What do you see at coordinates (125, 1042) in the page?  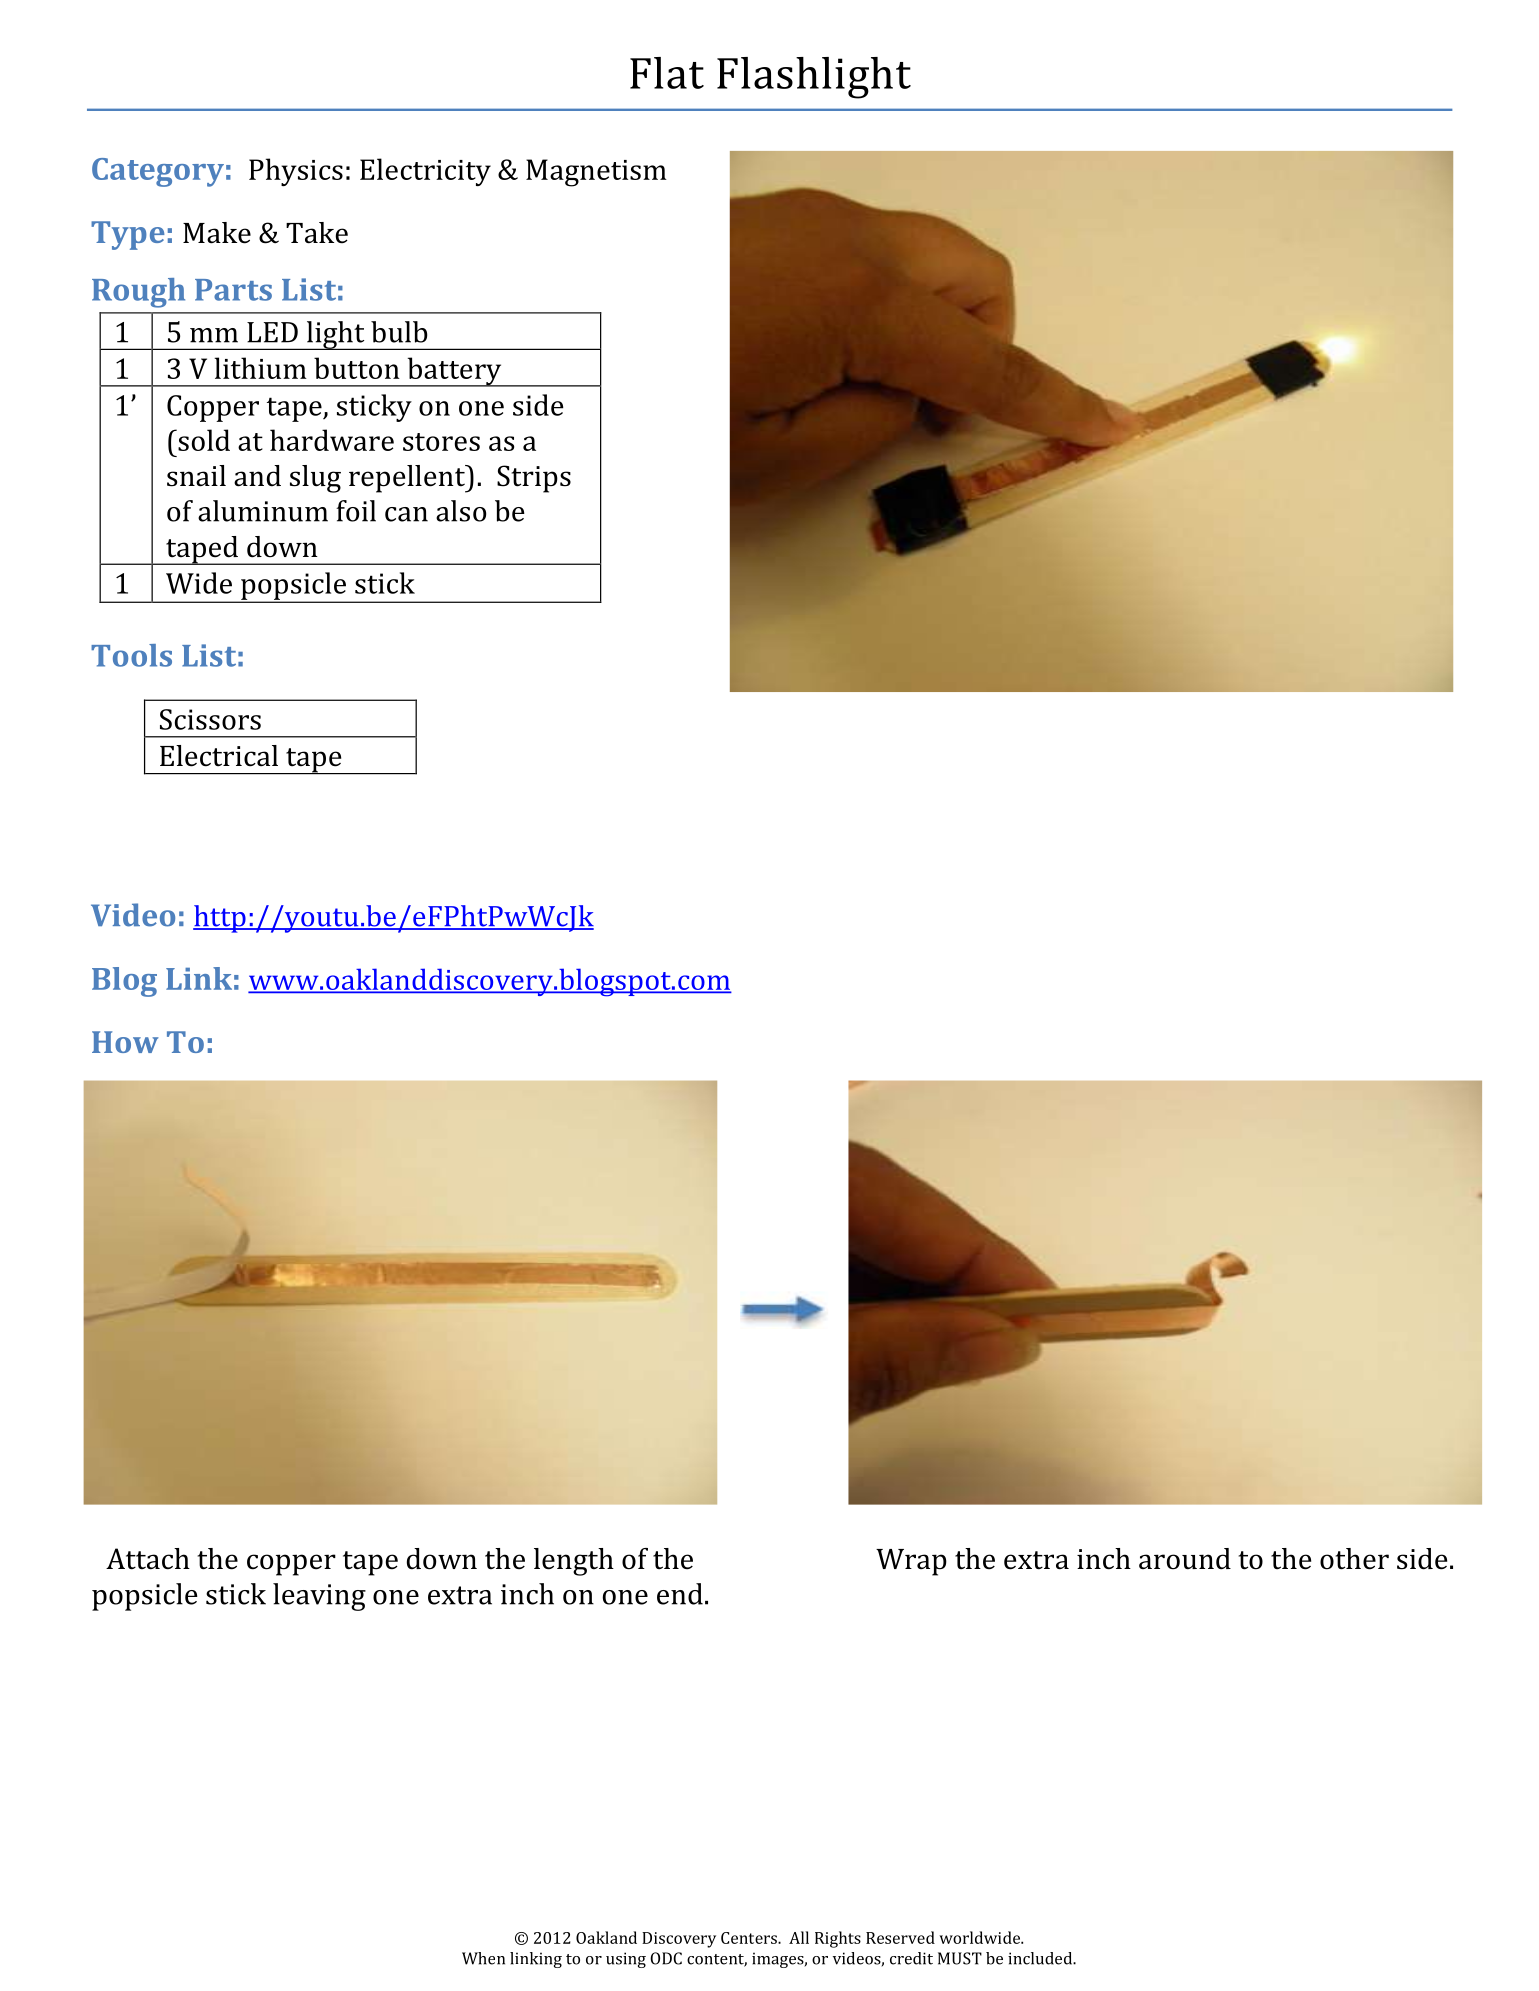 I see `How` at bounding box center [125, 1042].
